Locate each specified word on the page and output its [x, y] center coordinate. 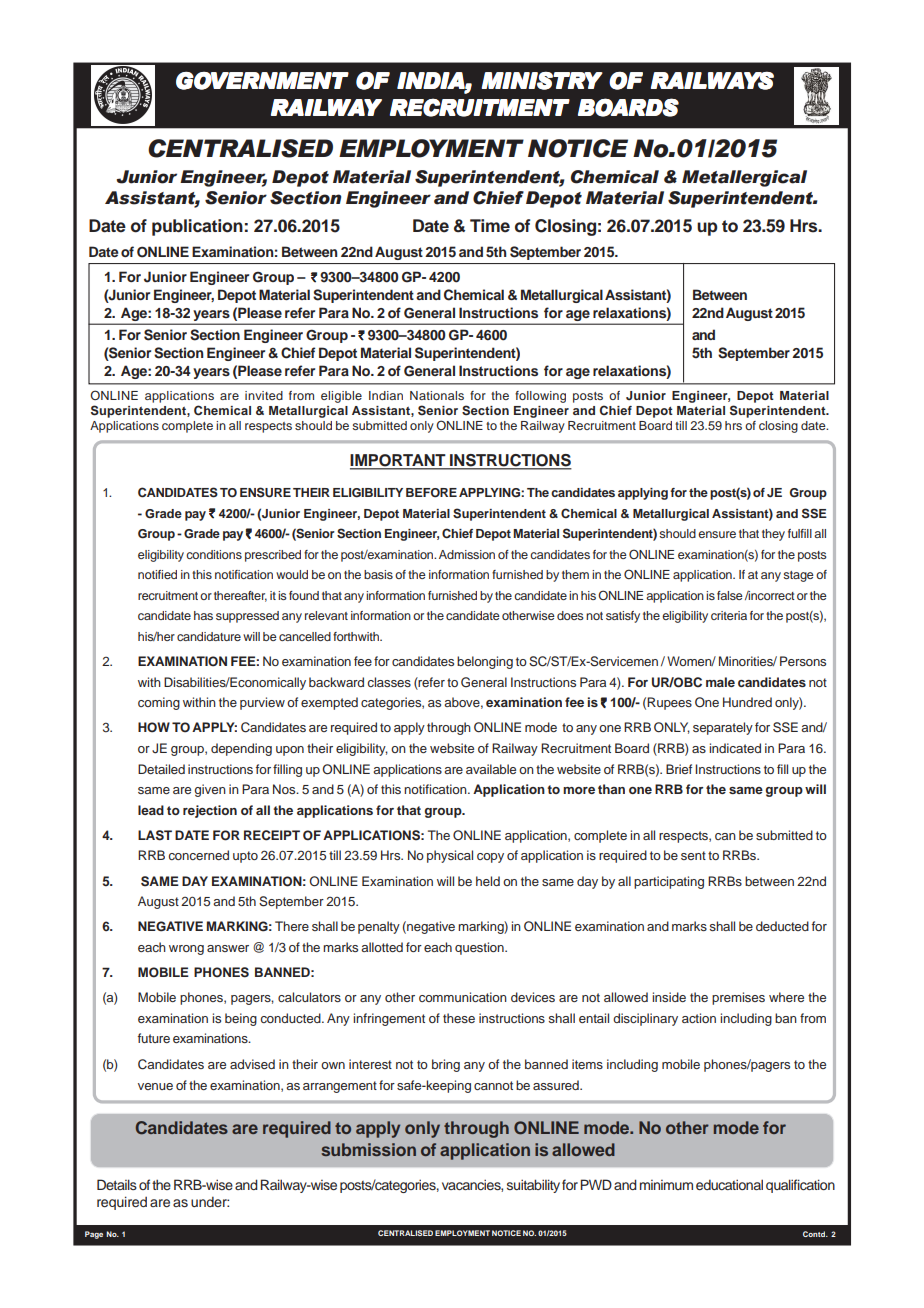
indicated [735, 748]
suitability [533, 1186]
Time [490, 226]
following [540, 397]
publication [197, 227]
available [491, 769]
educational [729, 1184]
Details [117, 1184]
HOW [154, 727]
